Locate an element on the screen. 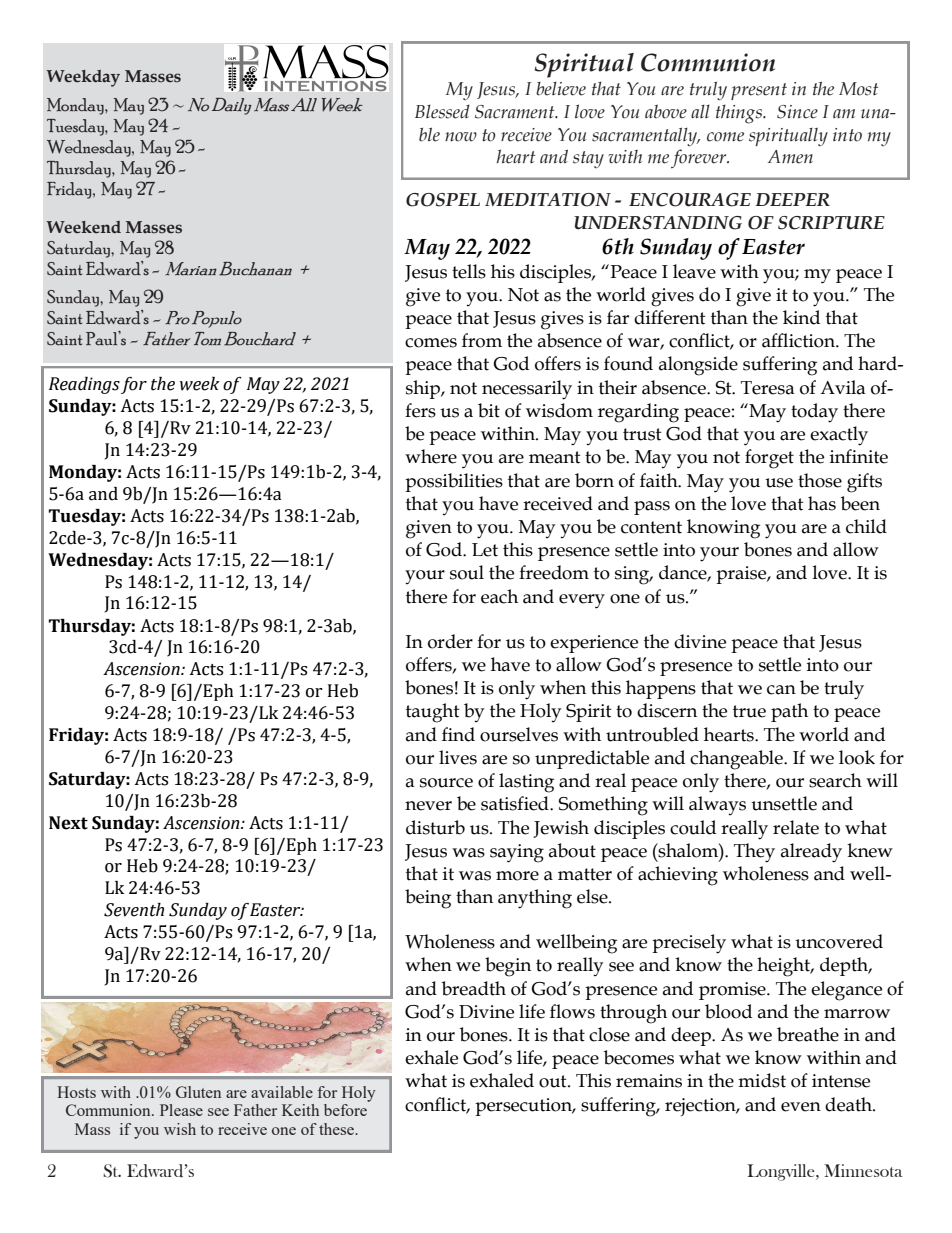 The width and height of the screenshot is (952, 1233). can is located at coordinates (781, 690).
